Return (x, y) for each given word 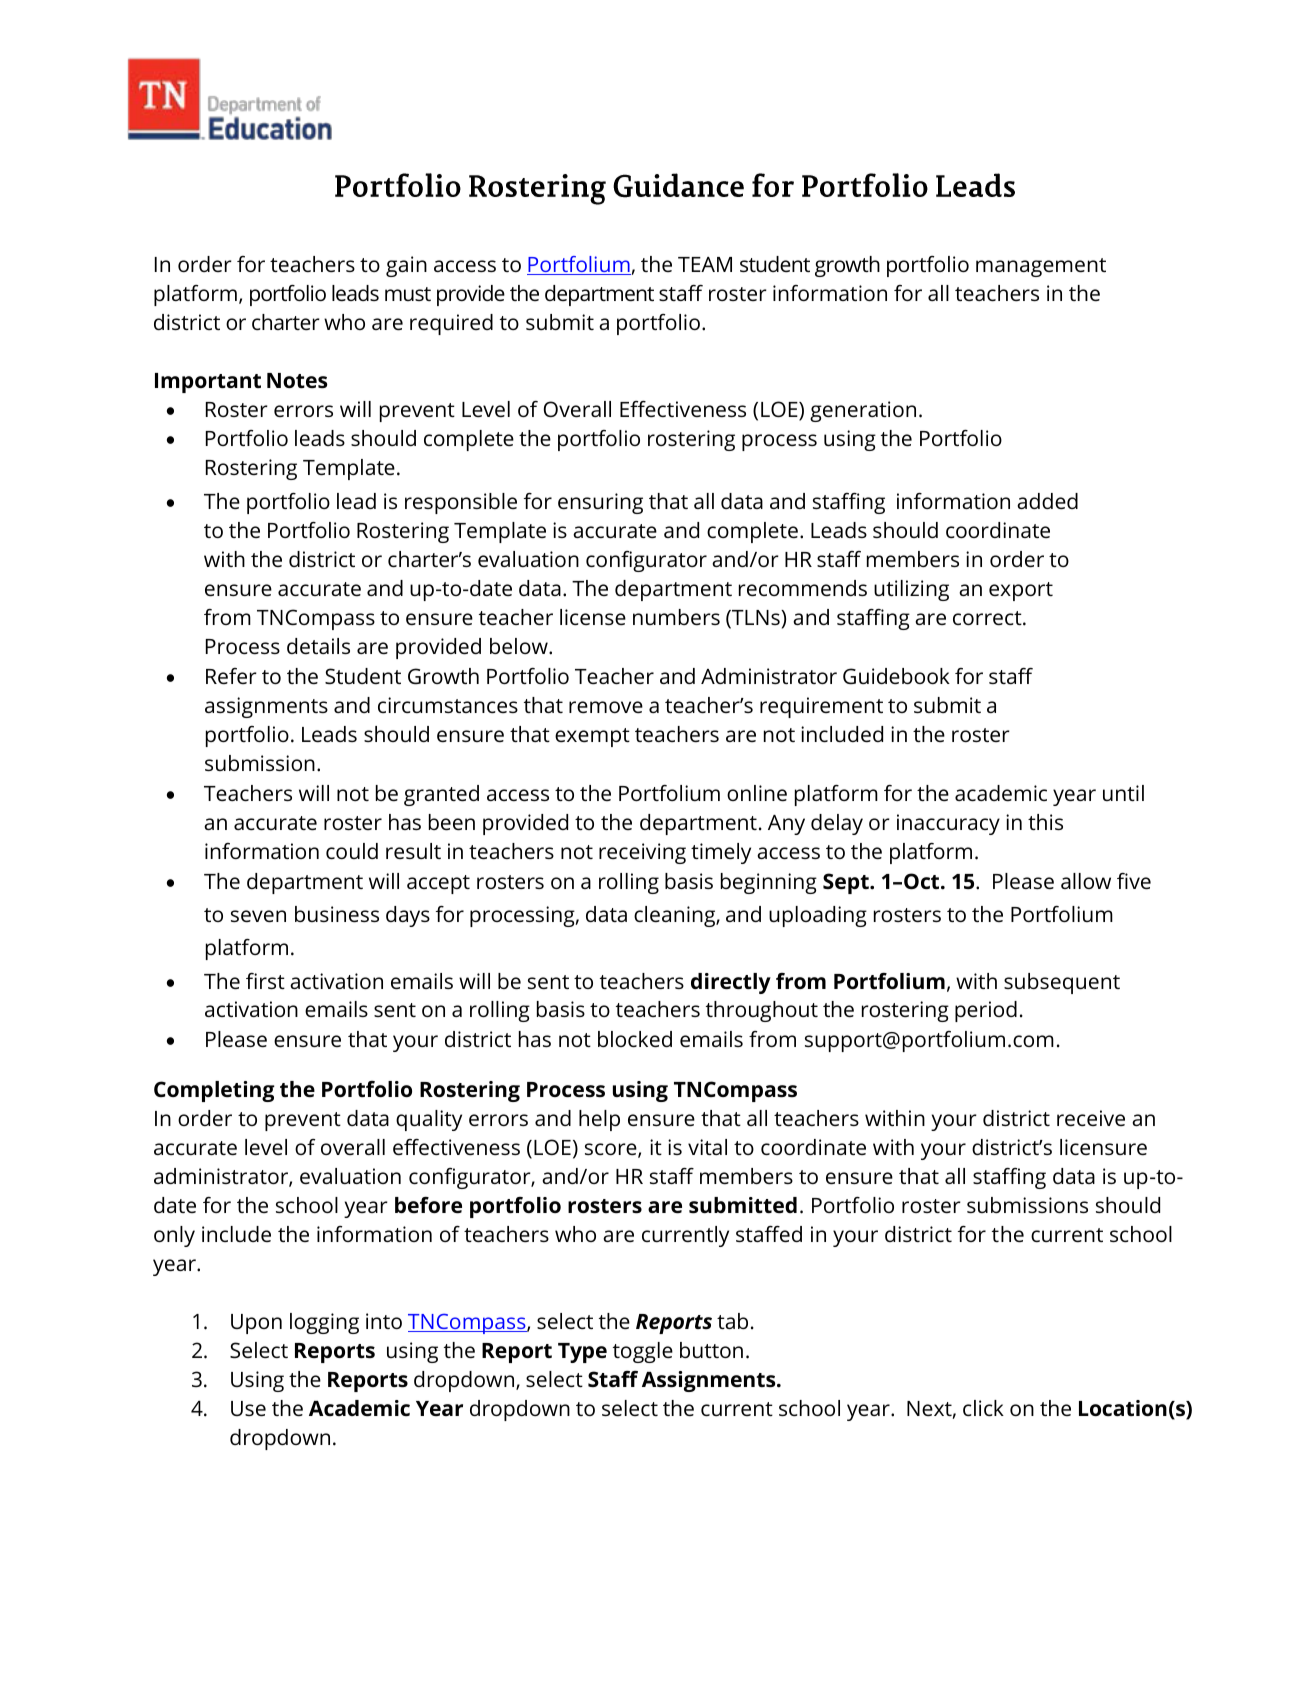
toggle (643, 1352)
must (408, 294)
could (352, 851)
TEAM (705, 264)
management (1041, 267)
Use (248, 1409)
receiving (642, 853)
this (1045, 822)
